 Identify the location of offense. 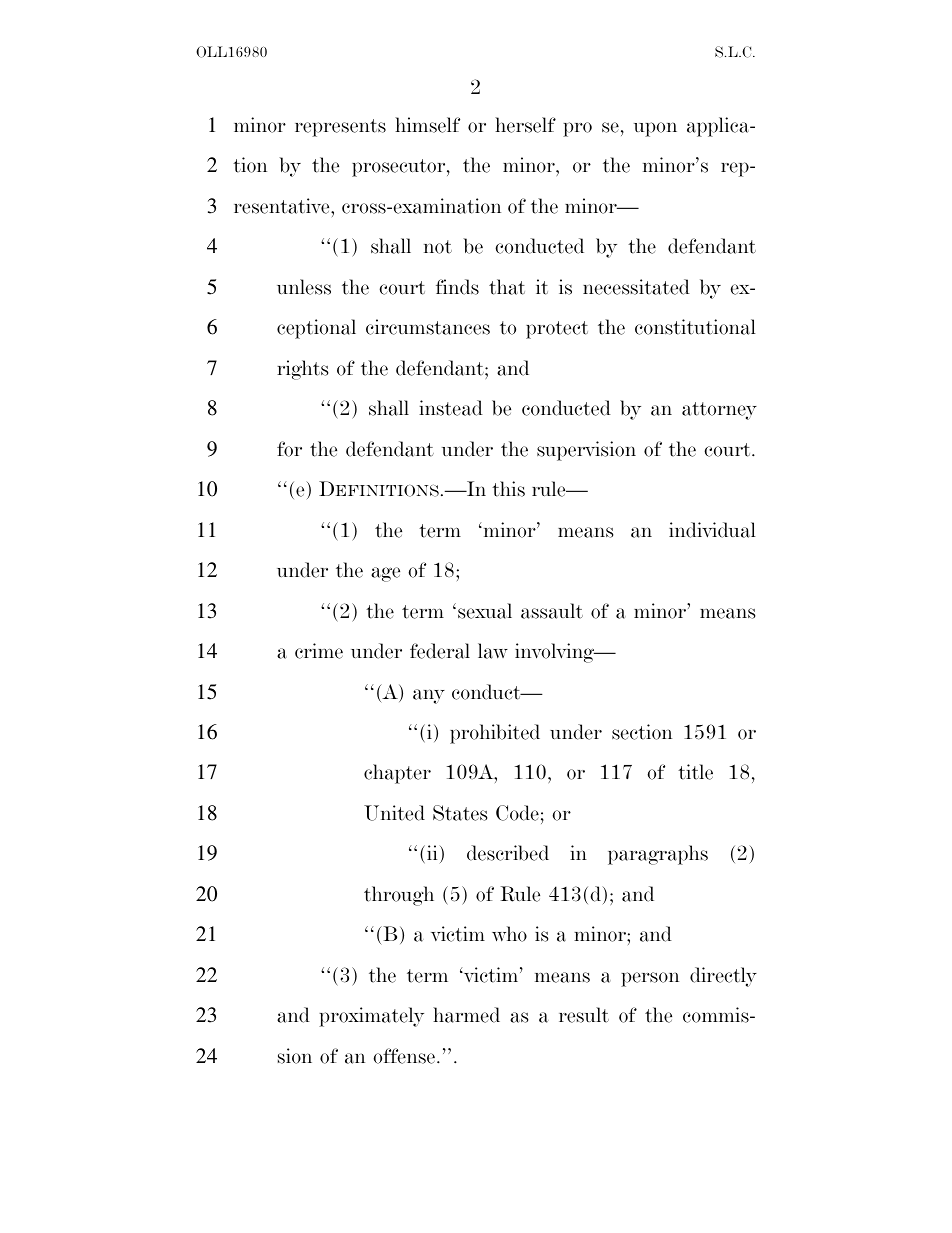
(404, 1056).
